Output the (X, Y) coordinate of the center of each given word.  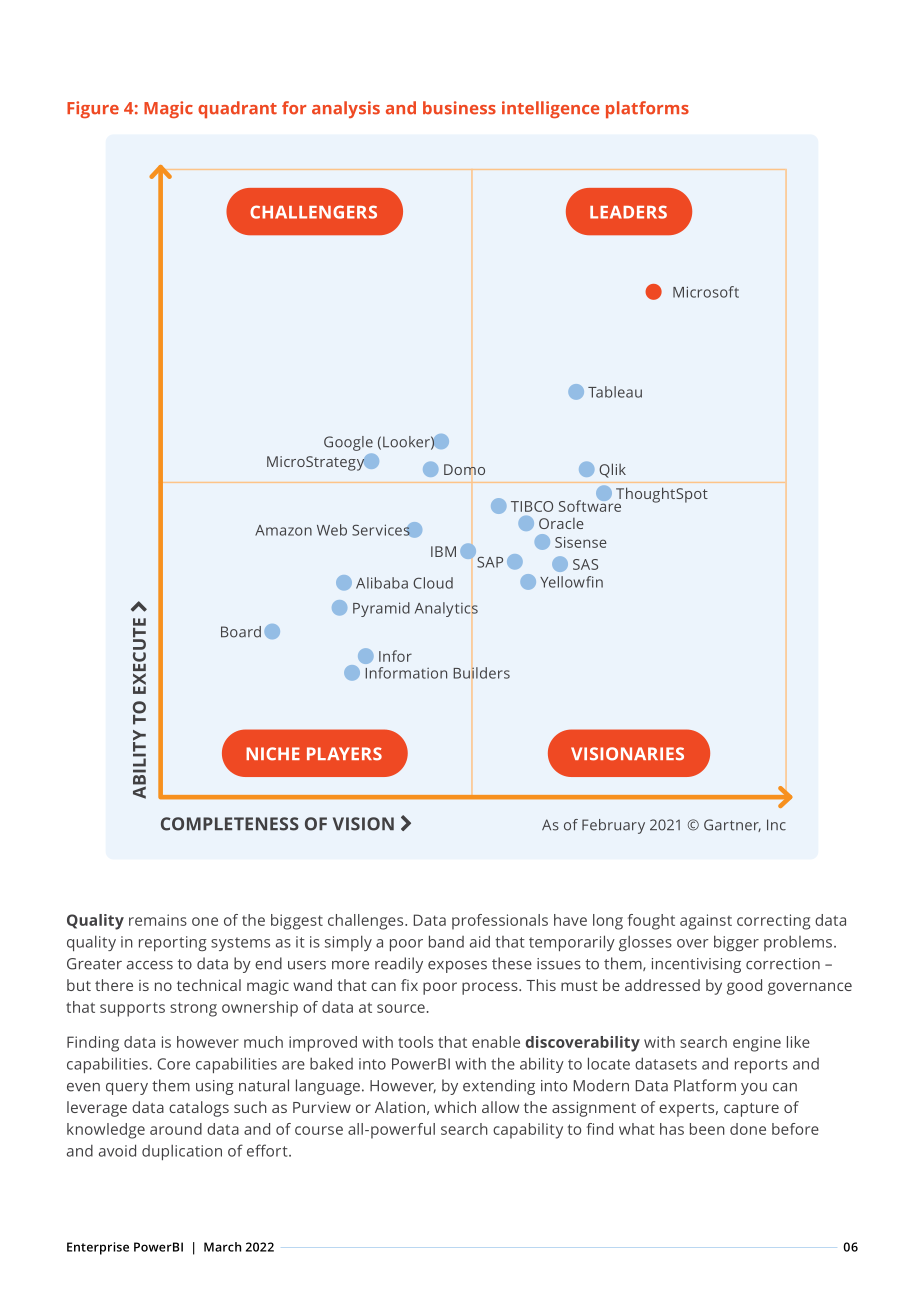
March (222, 1247)
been (707, 1129)
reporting (173, 943)
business (459, 108)
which (455, 1107)
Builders (481, 673)
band (446, 941)
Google (348, 443)
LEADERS (628, 212)
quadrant (237, 110)
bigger (736, 943)
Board (241, 632)
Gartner (732, 825)
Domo (464, 469)
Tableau (615, 392)
